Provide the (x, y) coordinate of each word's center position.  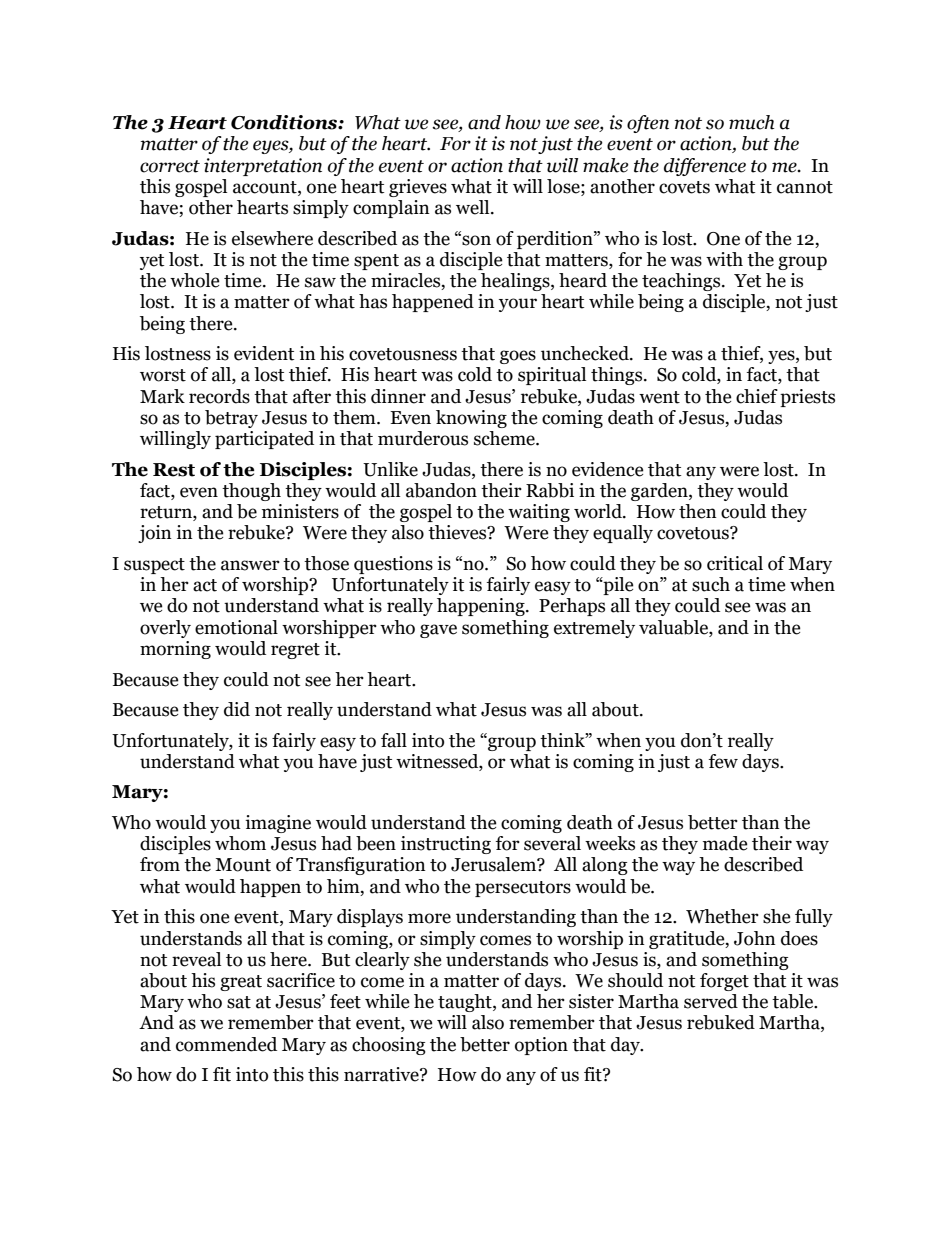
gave (438, 631)
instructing (446, 845)
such (711, 584)
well (474, 207)
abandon (441, 490)
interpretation (263, 167)
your (518, 305)
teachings (682, 282)
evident (264, 353)
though (251, 492)
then (698, 511)
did (237, 709)
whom (240, 843)
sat (239, 1002)
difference (705, 167)
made (725, 843)
